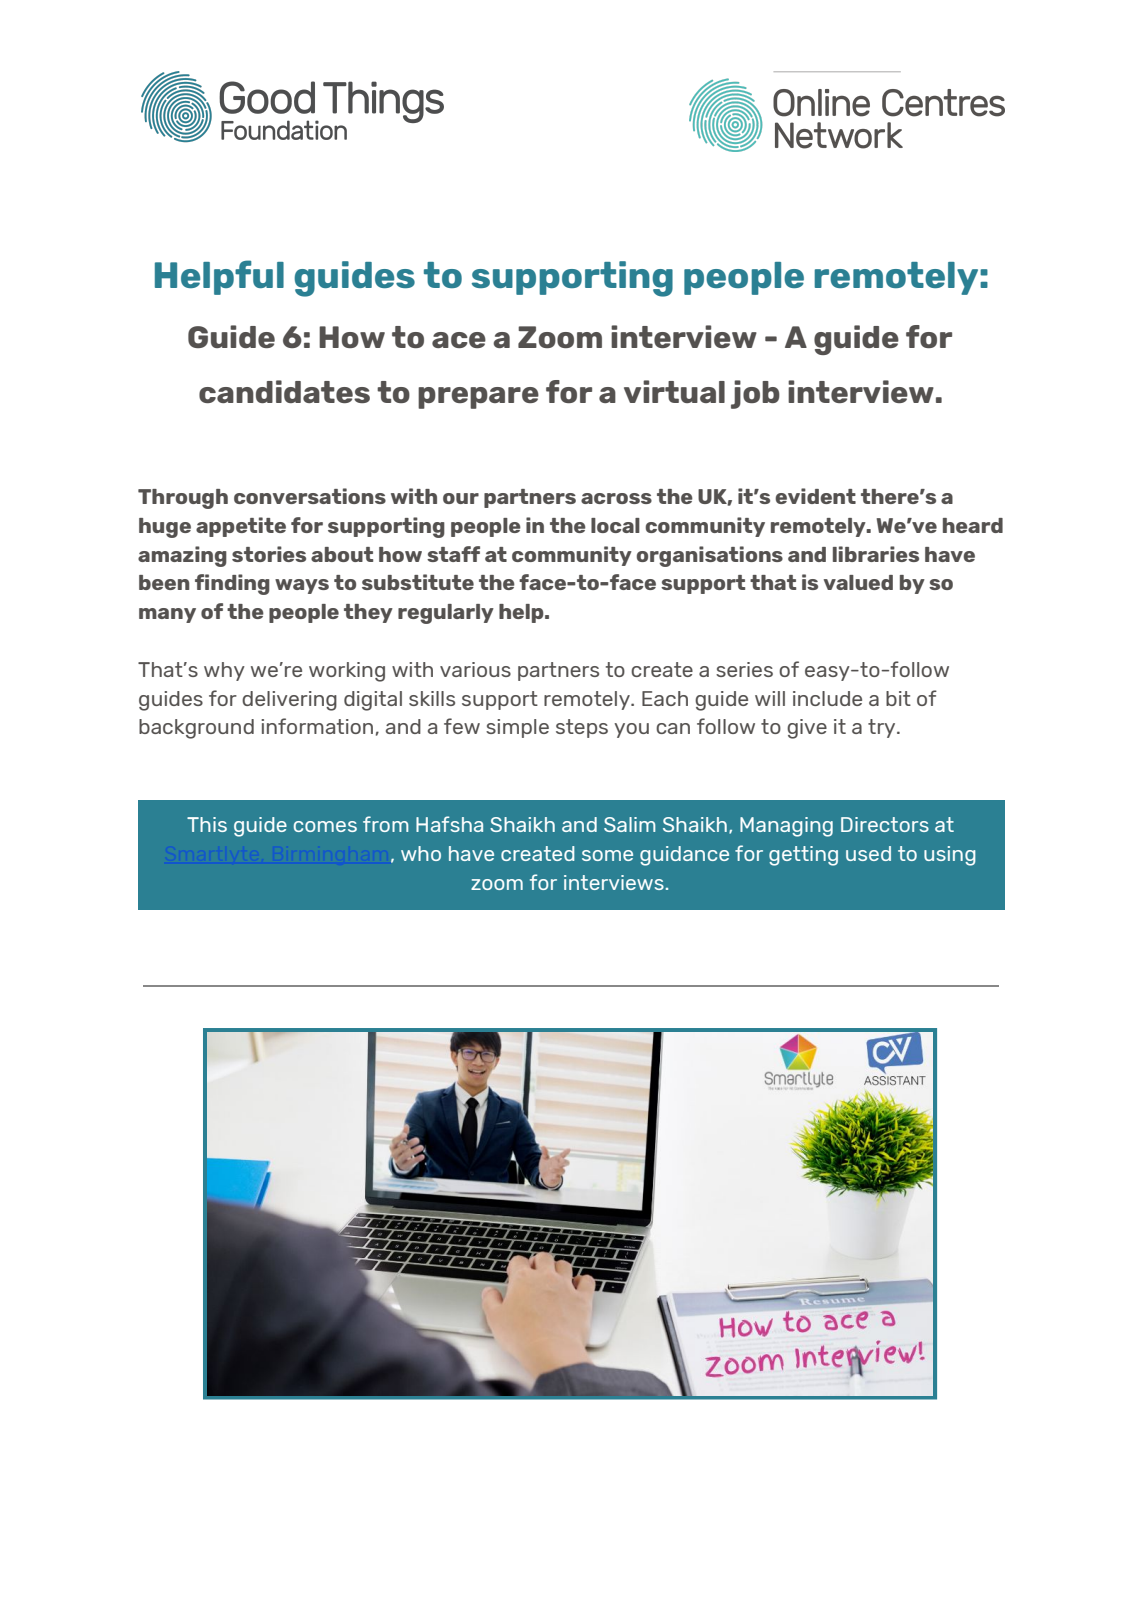  I want to click on job, so click(755, 394).
